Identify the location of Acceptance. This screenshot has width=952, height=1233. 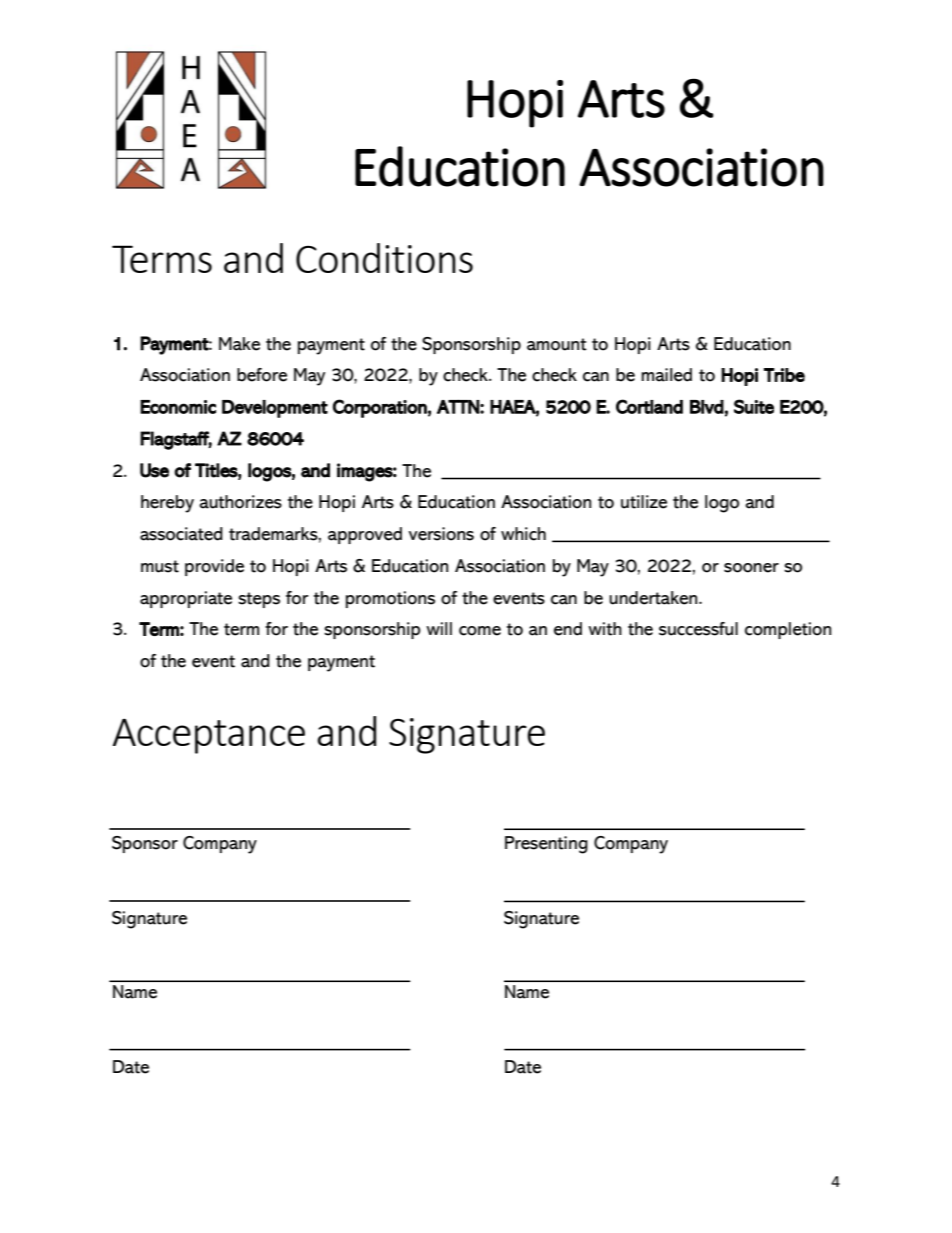
(209, 736).
